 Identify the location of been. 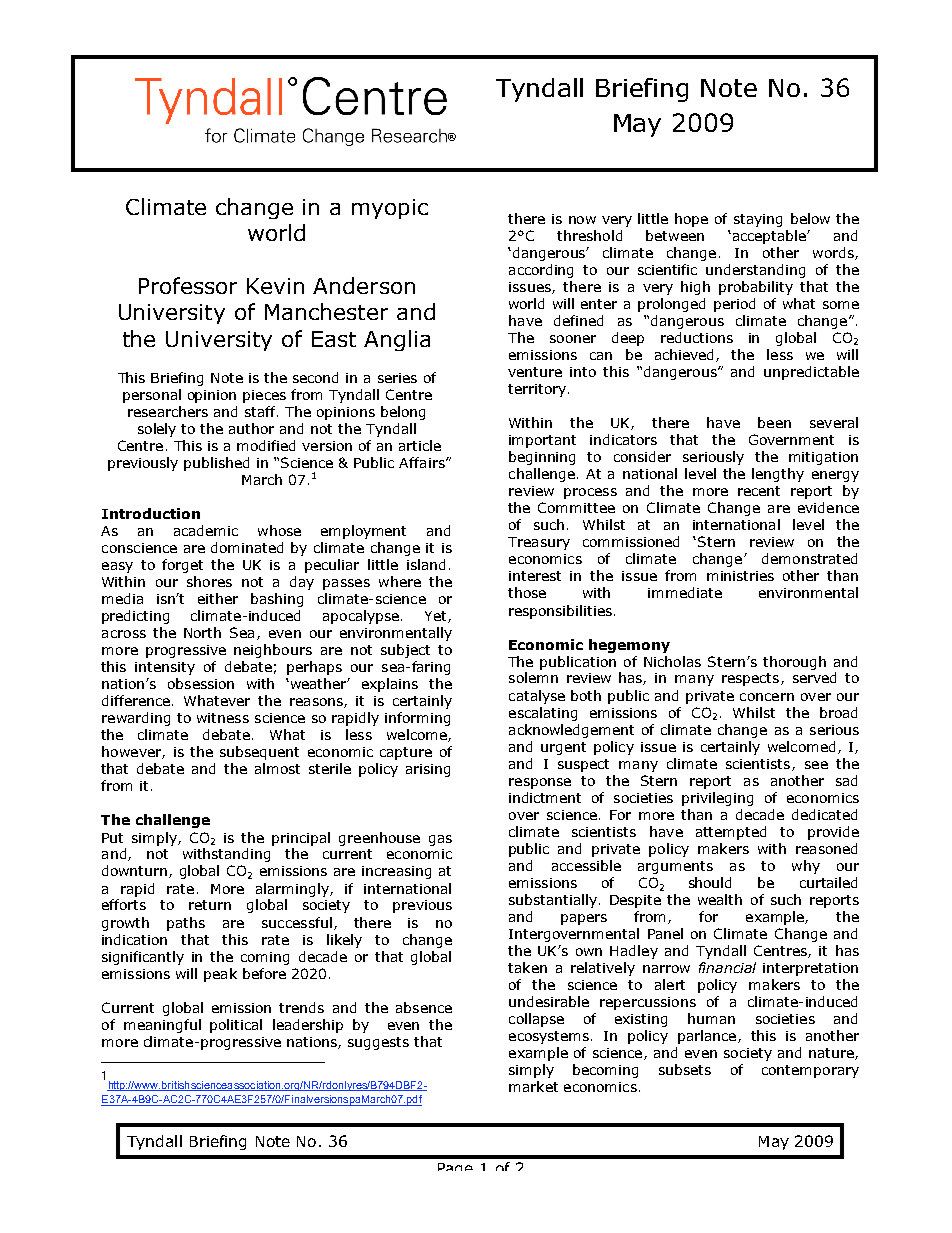
(774, 422).
